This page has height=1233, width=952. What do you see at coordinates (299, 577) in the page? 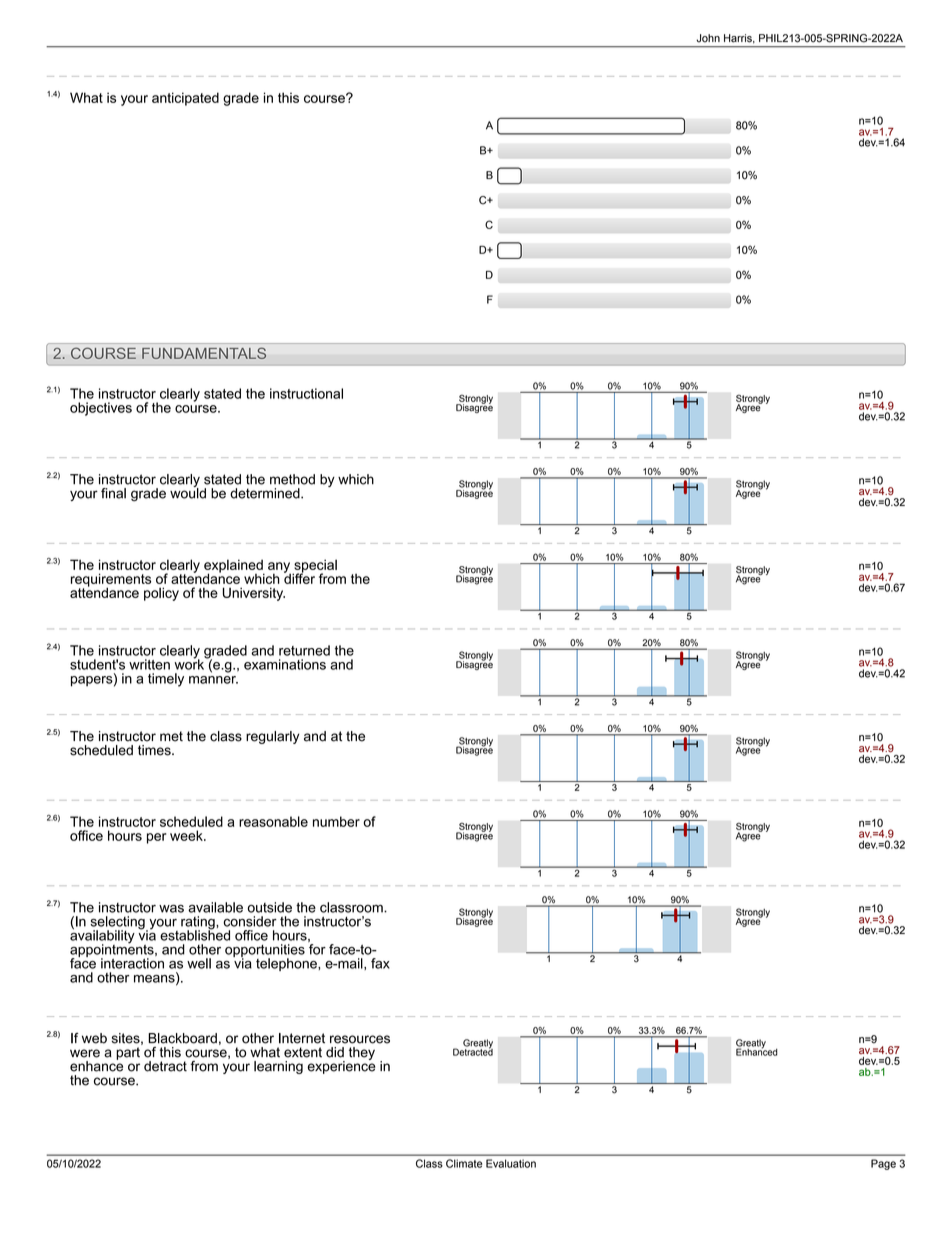
I see `differ` at bounding box center [299, 577].
